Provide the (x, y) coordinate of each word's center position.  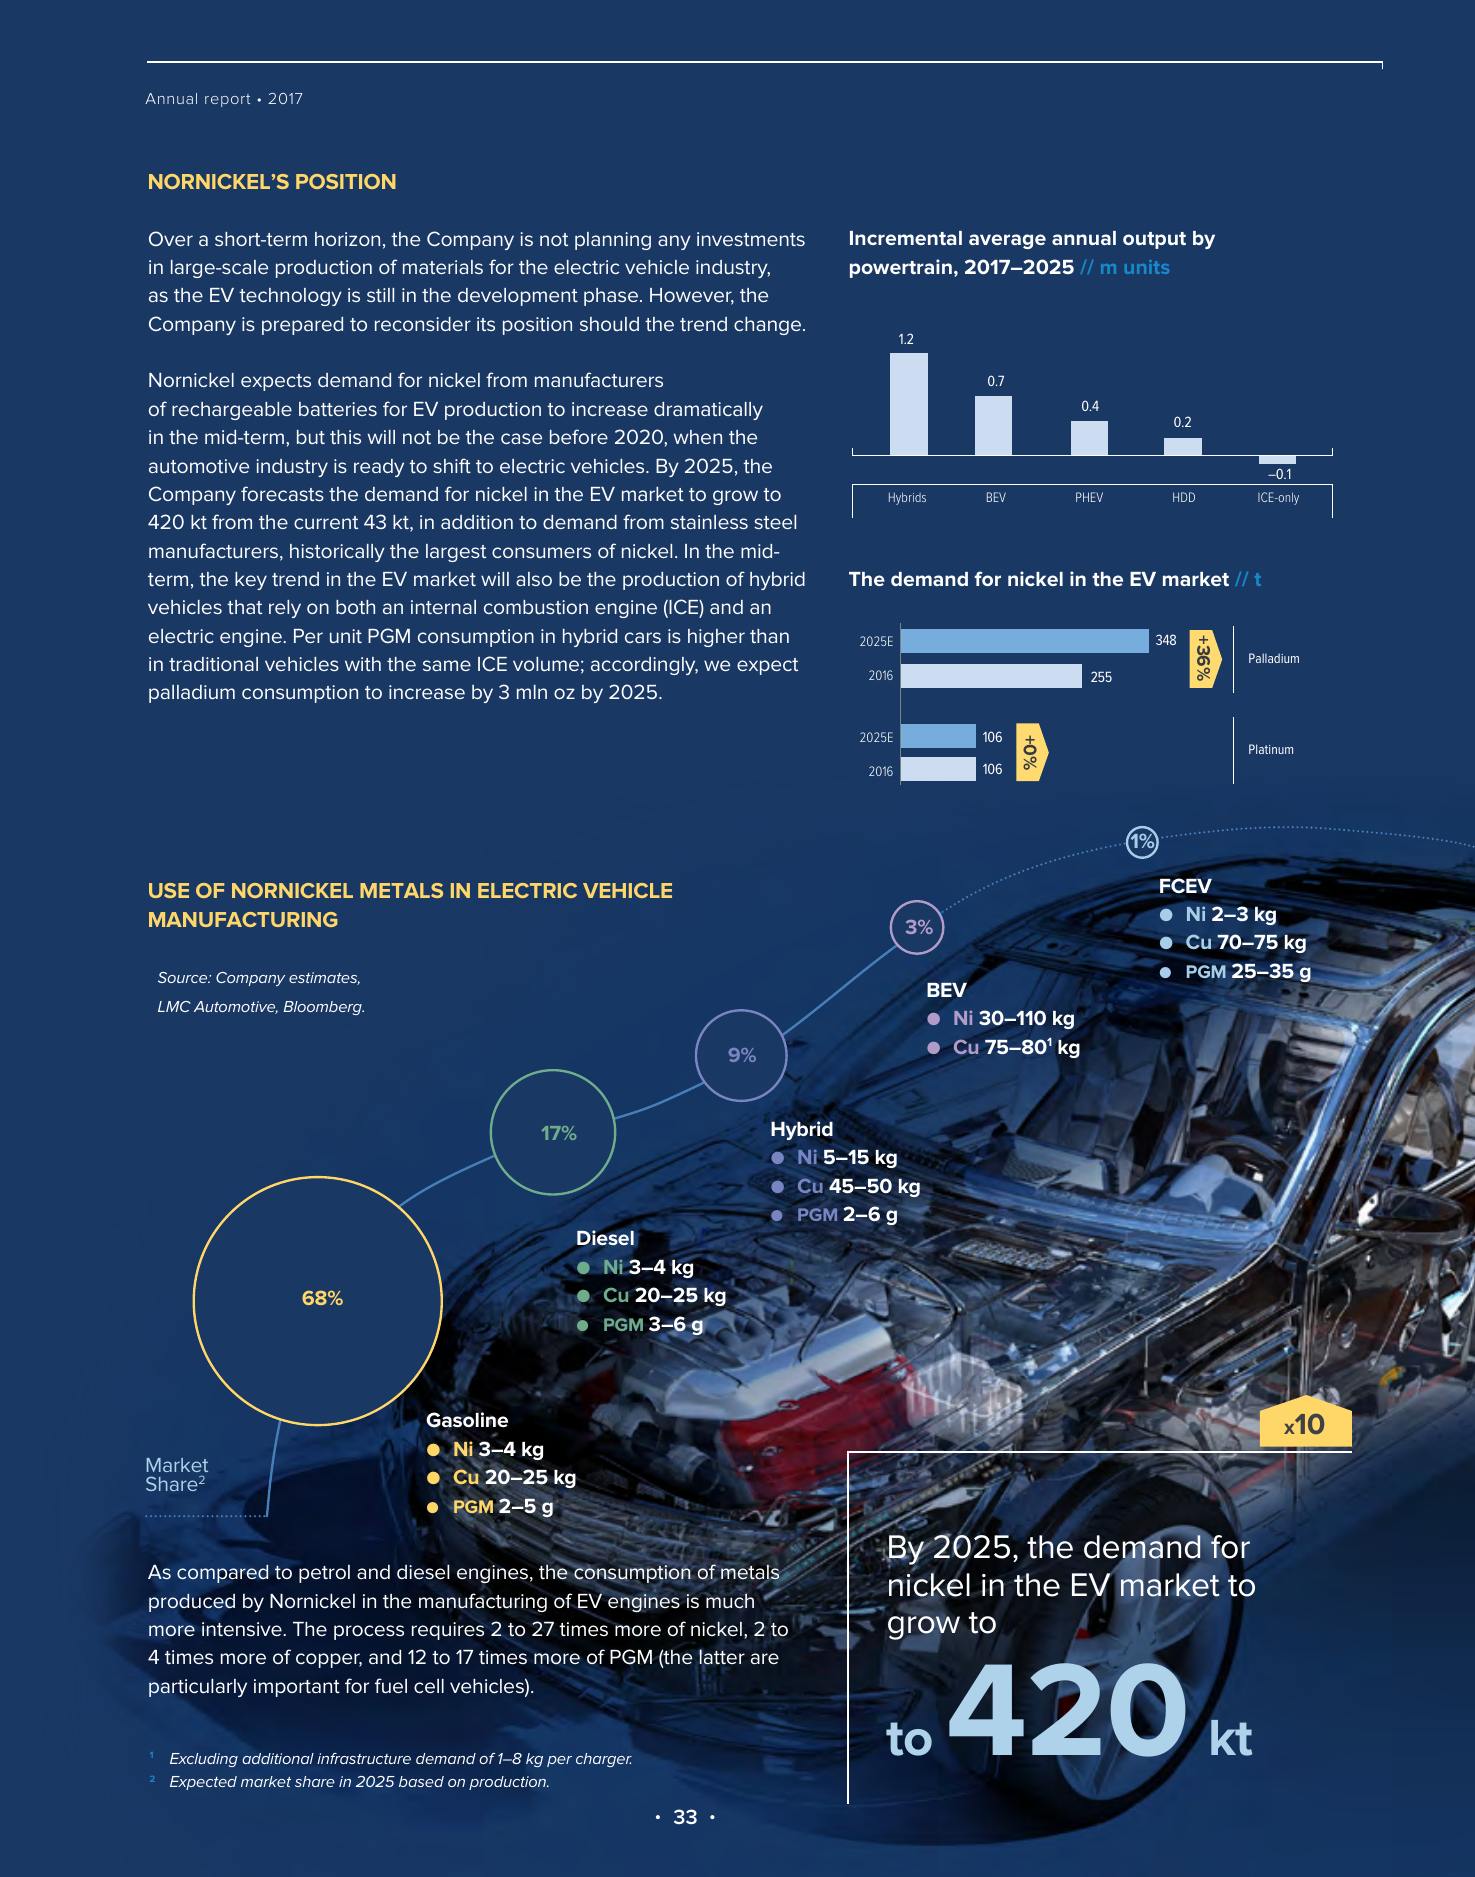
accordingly (644, 666)
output (1154, 240)
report (227, 100)
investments (751, 239)
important (297, 1688)
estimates (324, 978)
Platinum (1271, 749)
